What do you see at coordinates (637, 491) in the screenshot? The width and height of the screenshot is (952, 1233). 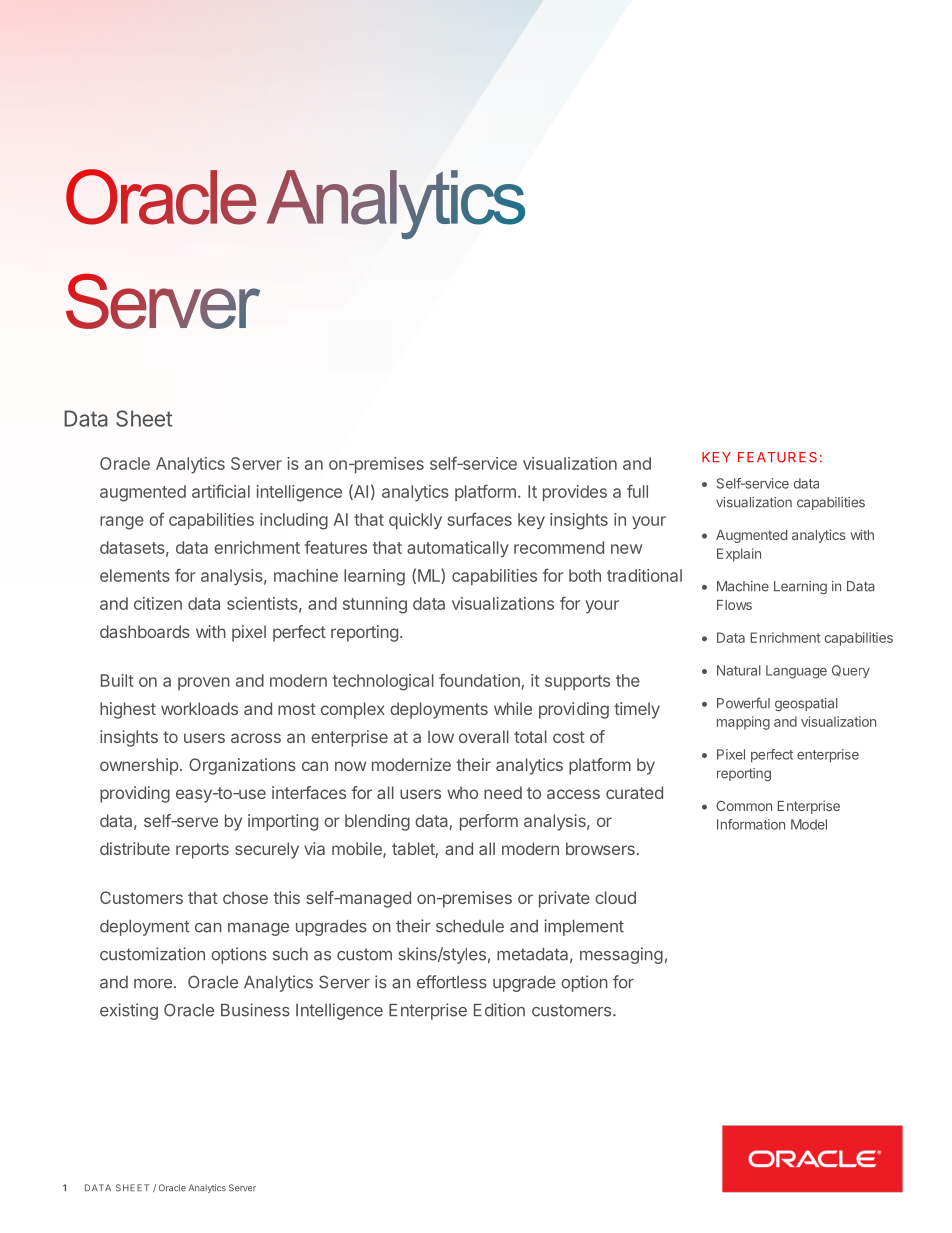 I see `full` at bounding box center [637, 491].
